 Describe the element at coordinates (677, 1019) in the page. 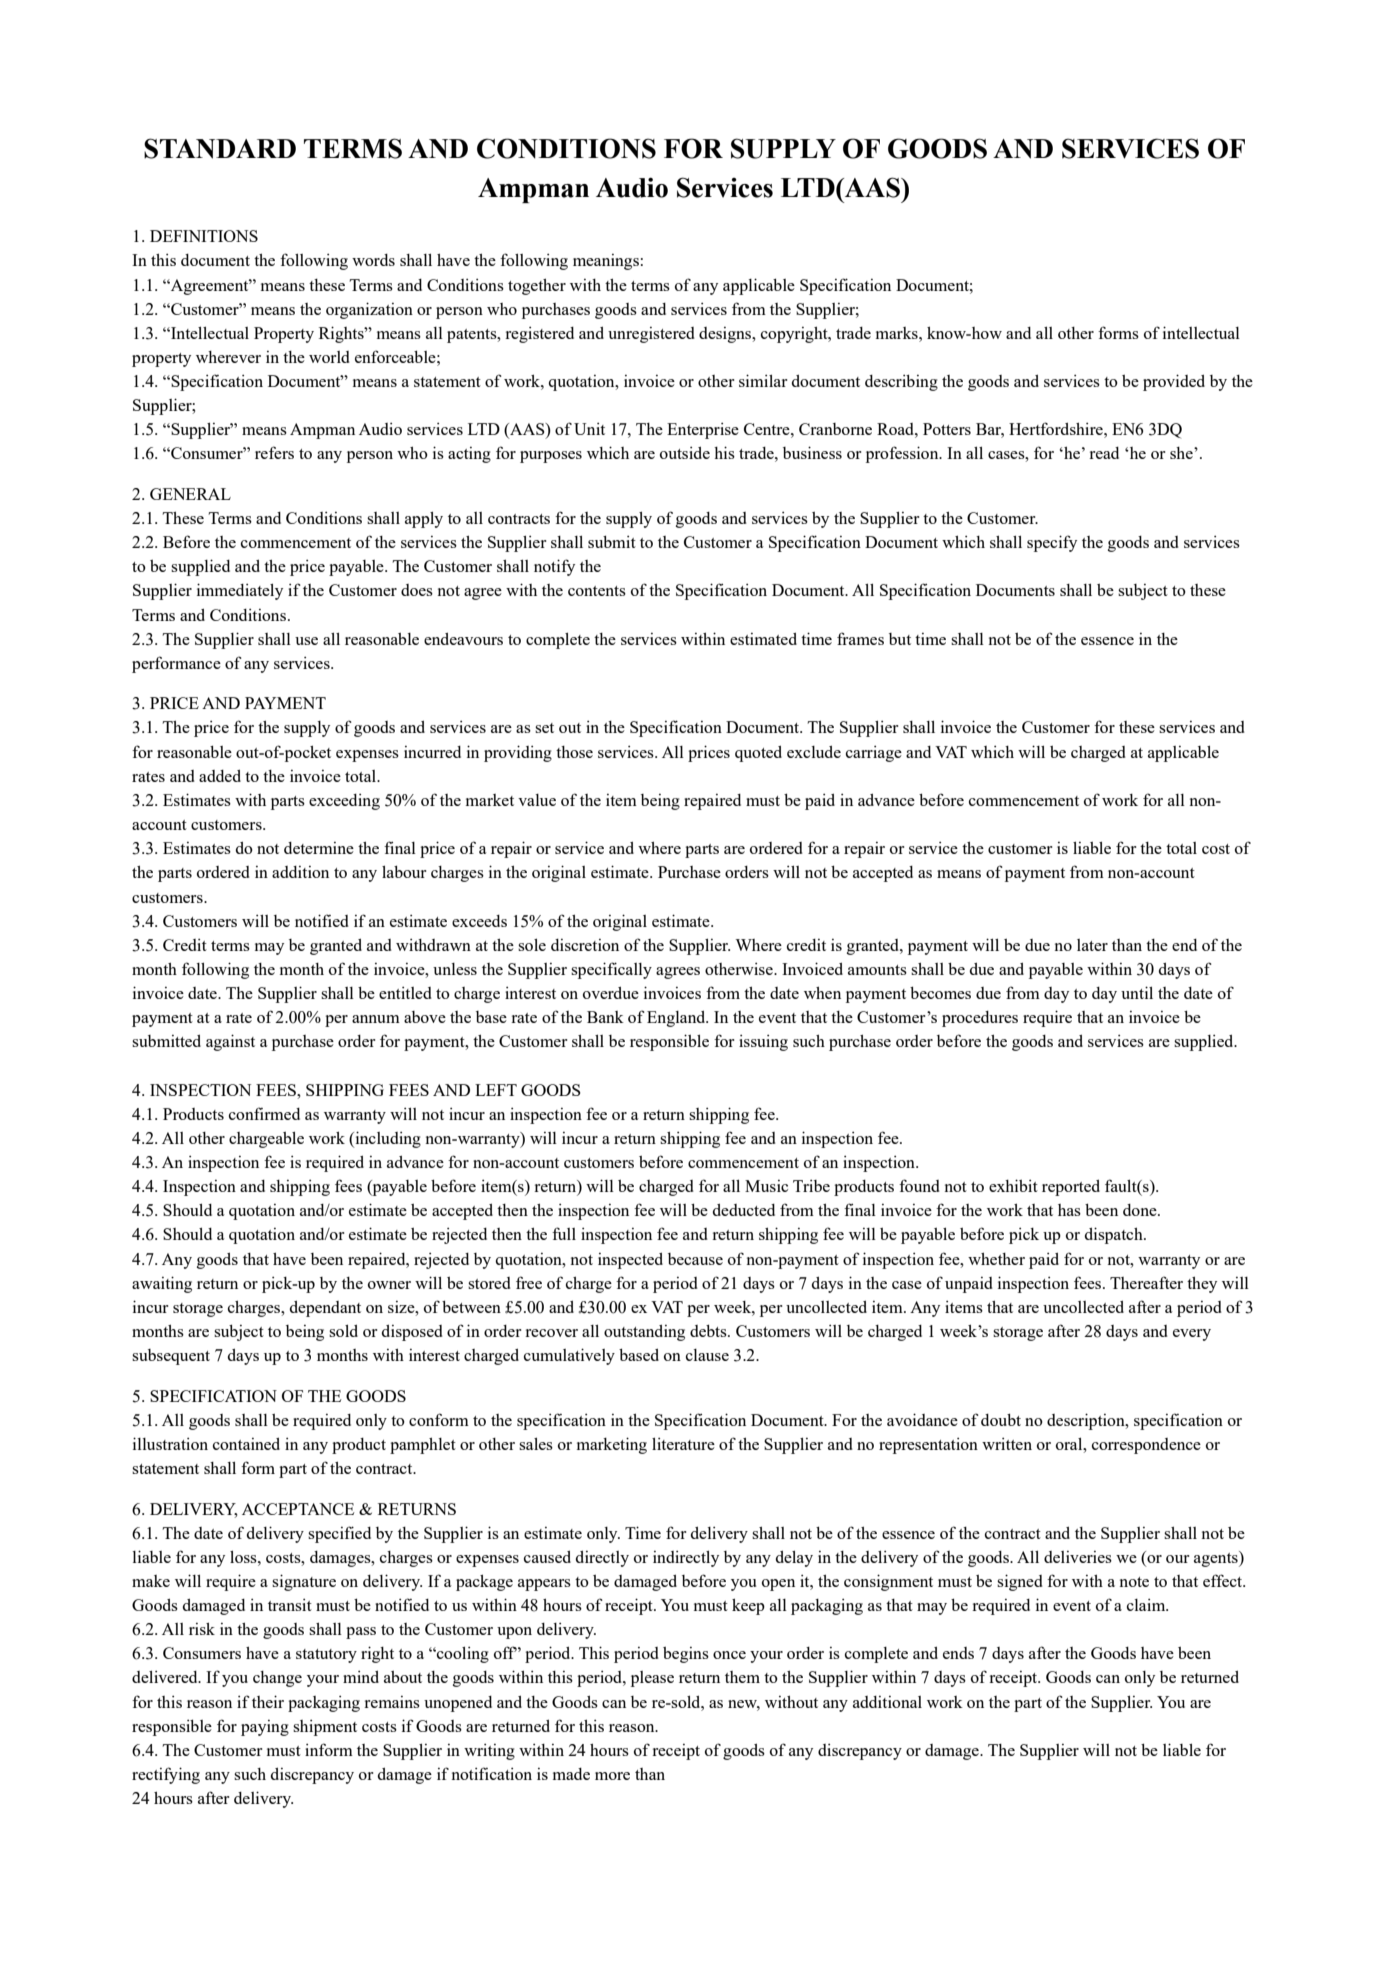

I see `England` at that location.
